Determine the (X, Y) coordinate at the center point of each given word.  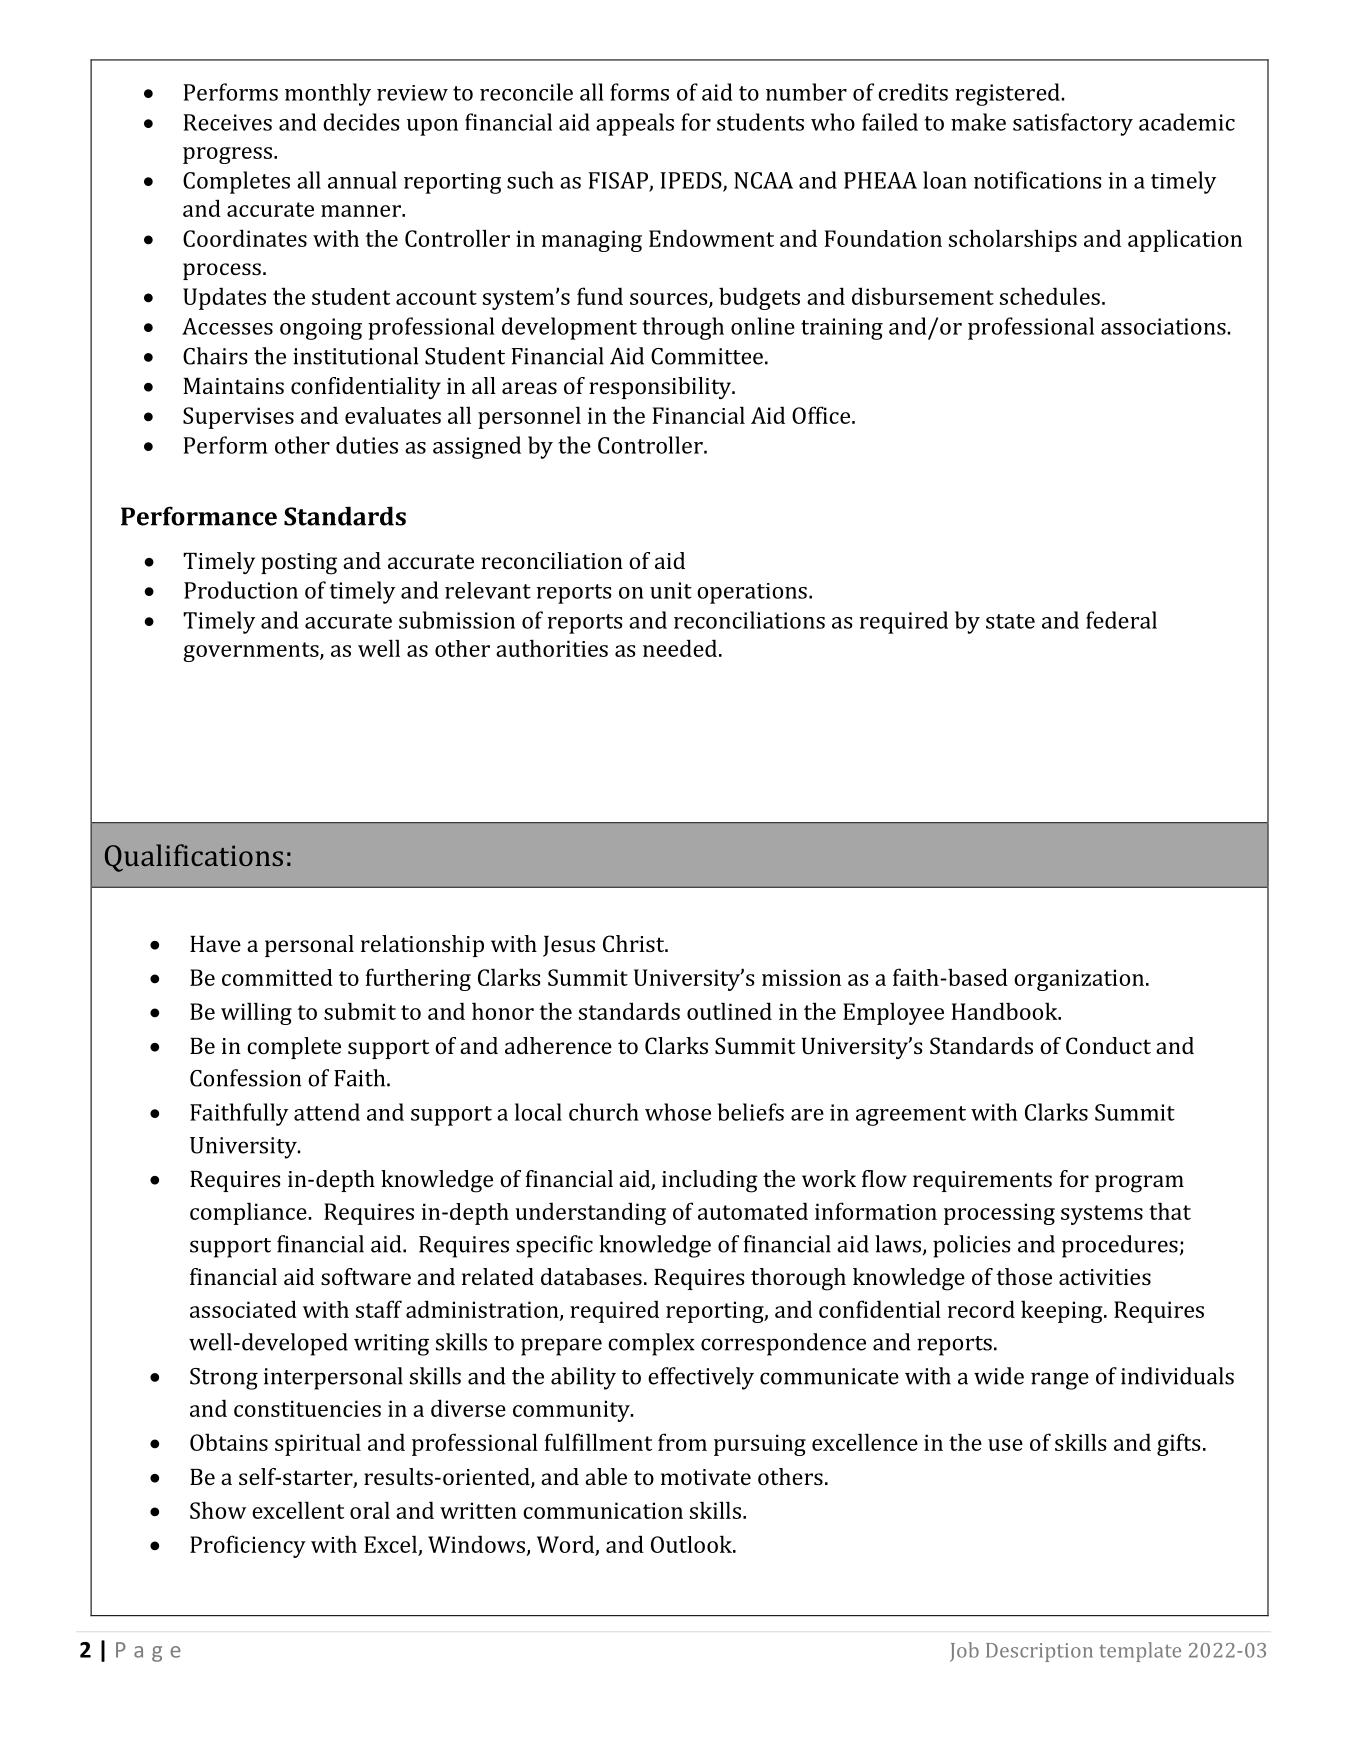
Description (1039, 1652)
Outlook (692, 1544)
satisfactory (1073, 124)
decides (361, 122)
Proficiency (248, 1546)
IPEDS (692, 181)
